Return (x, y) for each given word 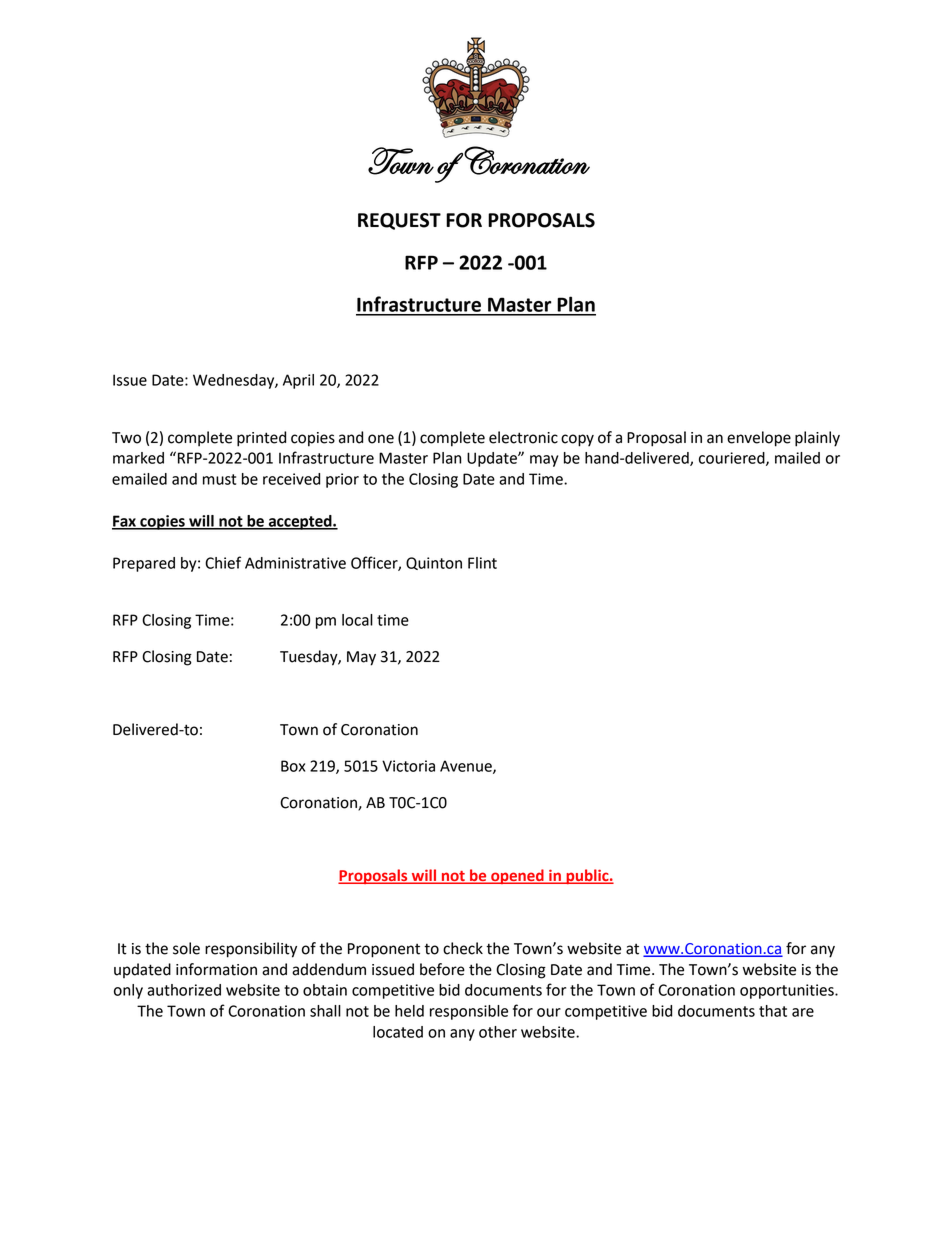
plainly (817, 439)
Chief (223, 562)
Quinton (434, 563)
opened (517, 876)
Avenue (467, 767)
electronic (523, 437)
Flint (482, 563)
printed (261, 439)
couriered (733, 459)
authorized (184, 990)
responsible (469, 1012)
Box (293, 766)
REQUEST (399, 221)
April (298, 381)
